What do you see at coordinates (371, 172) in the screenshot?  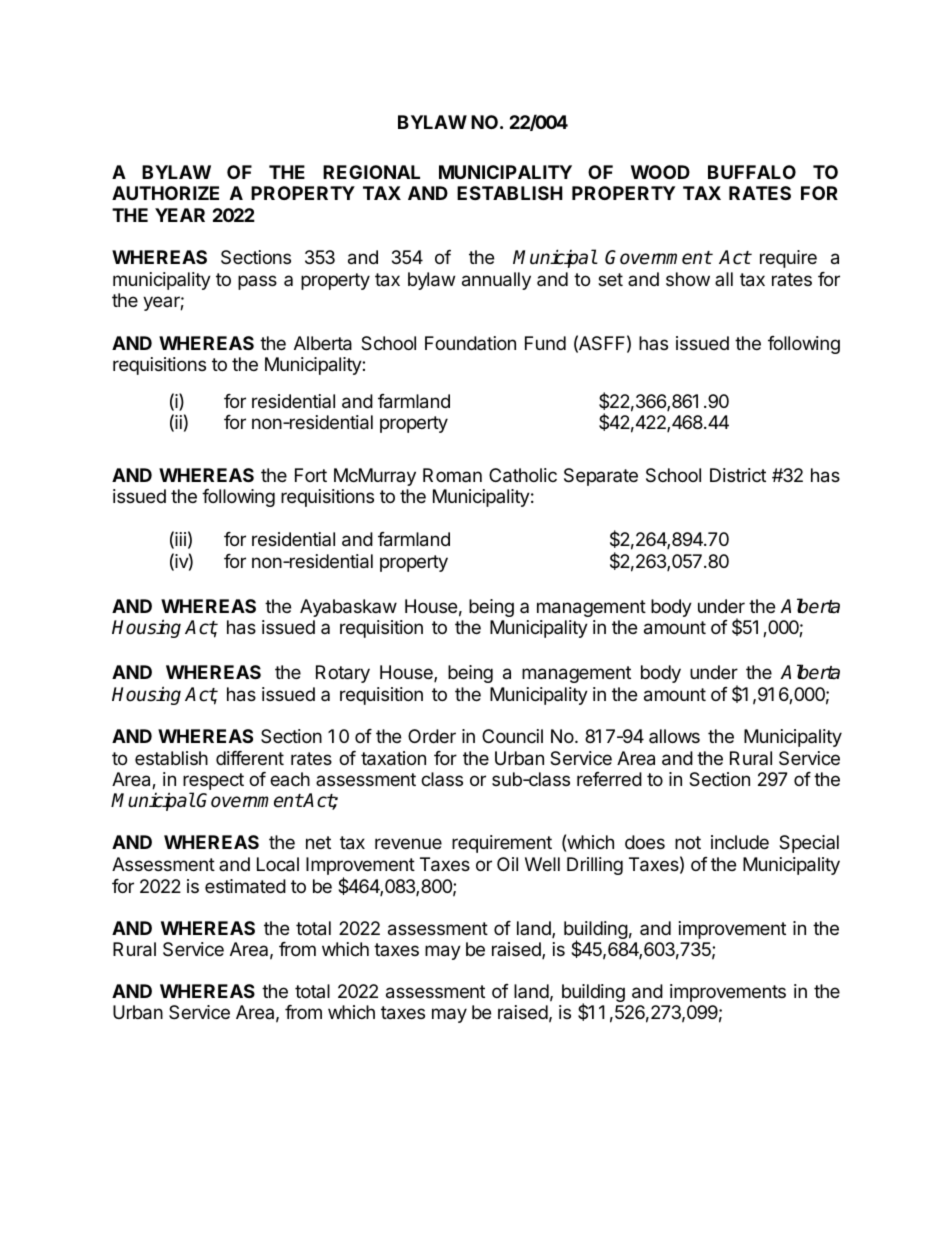 I see `REGIONAL` at bounding box center [371, 172].
